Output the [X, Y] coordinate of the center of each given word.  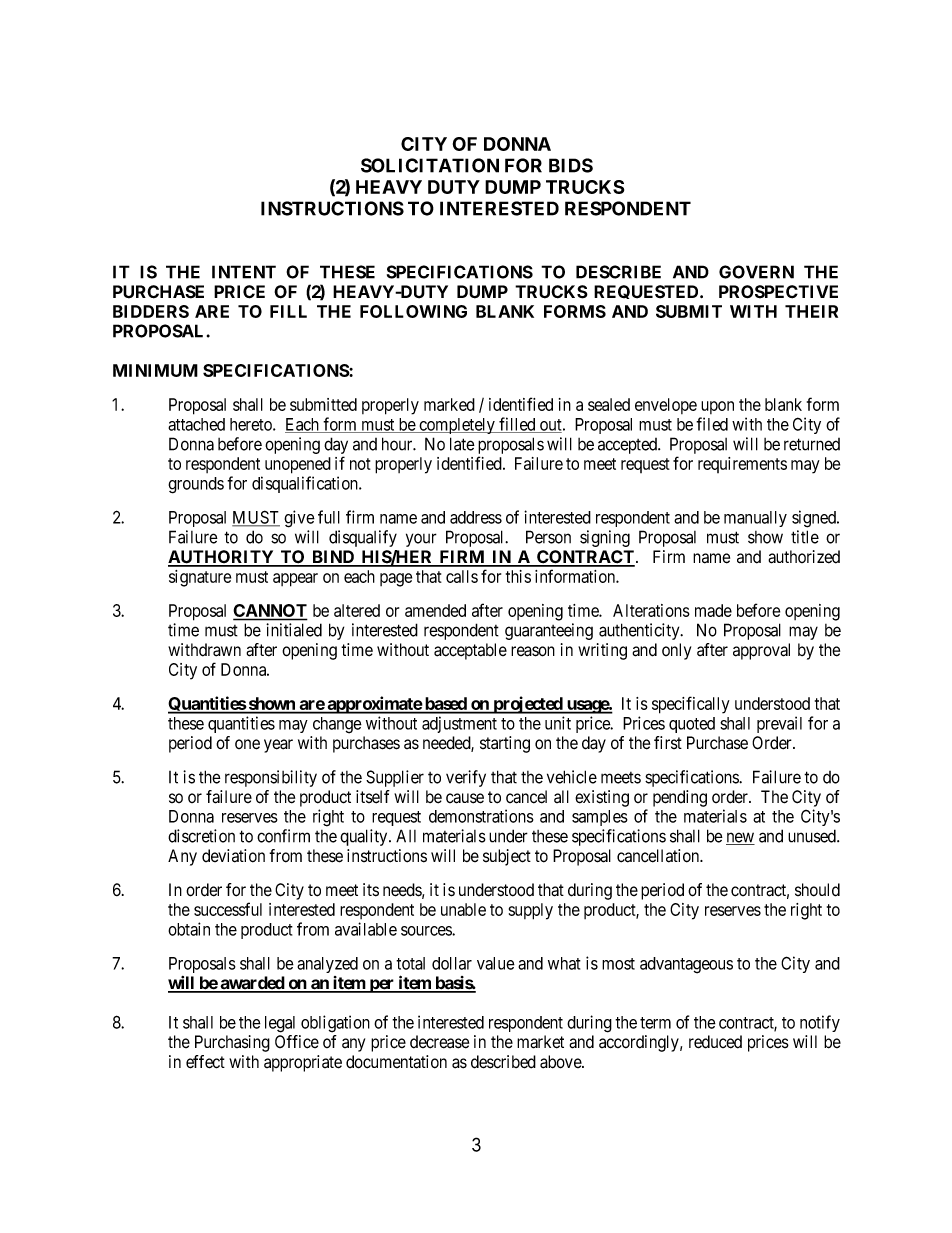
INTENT [244, 272]
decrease [439, 1042]
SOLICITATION [430, 165]
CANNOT [270, 612]
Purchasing [232, 1043]
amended [435, 610]
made [713, 610]
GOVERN [756, 272]
